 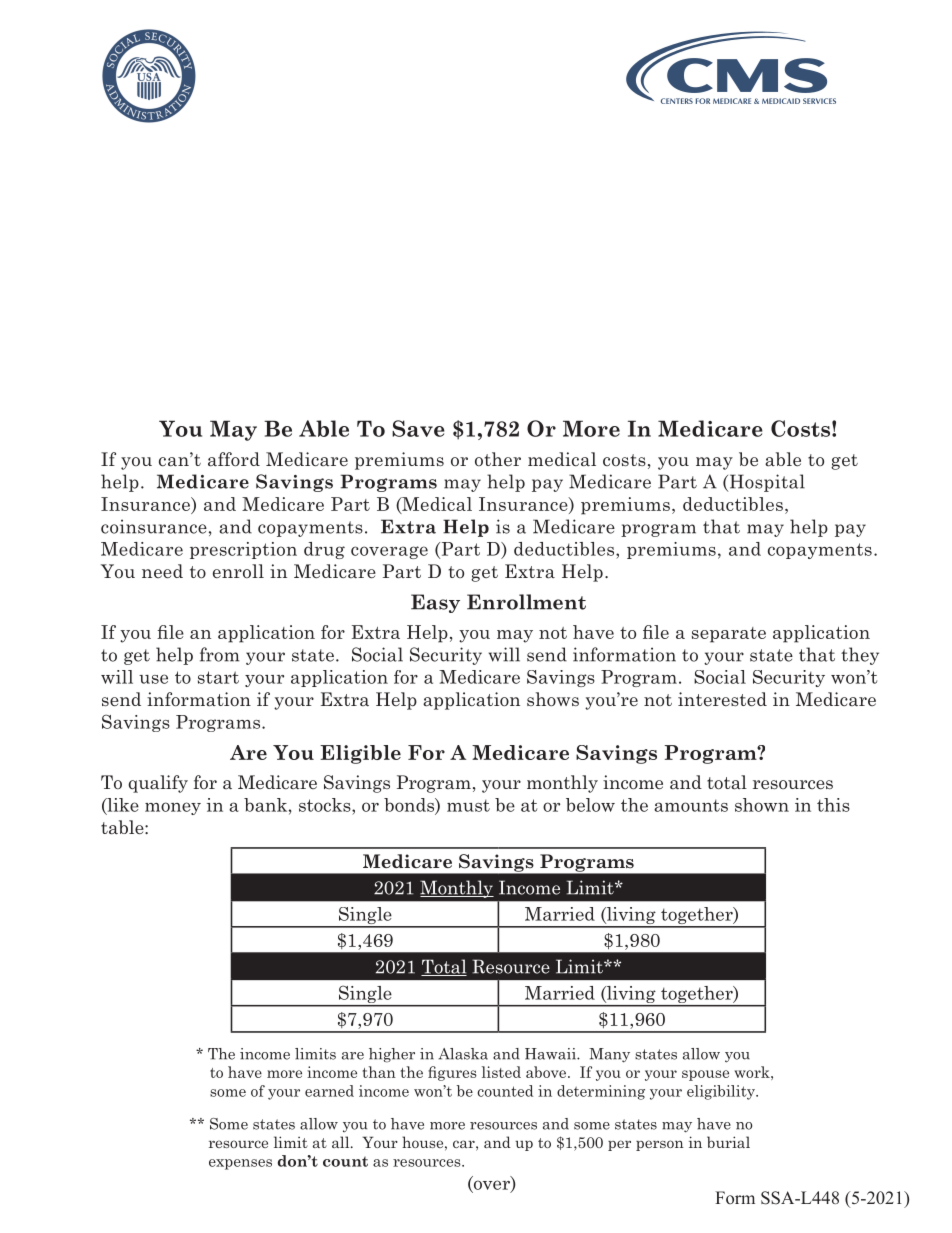 I want to click on shown, so click(x=762, y=805).
